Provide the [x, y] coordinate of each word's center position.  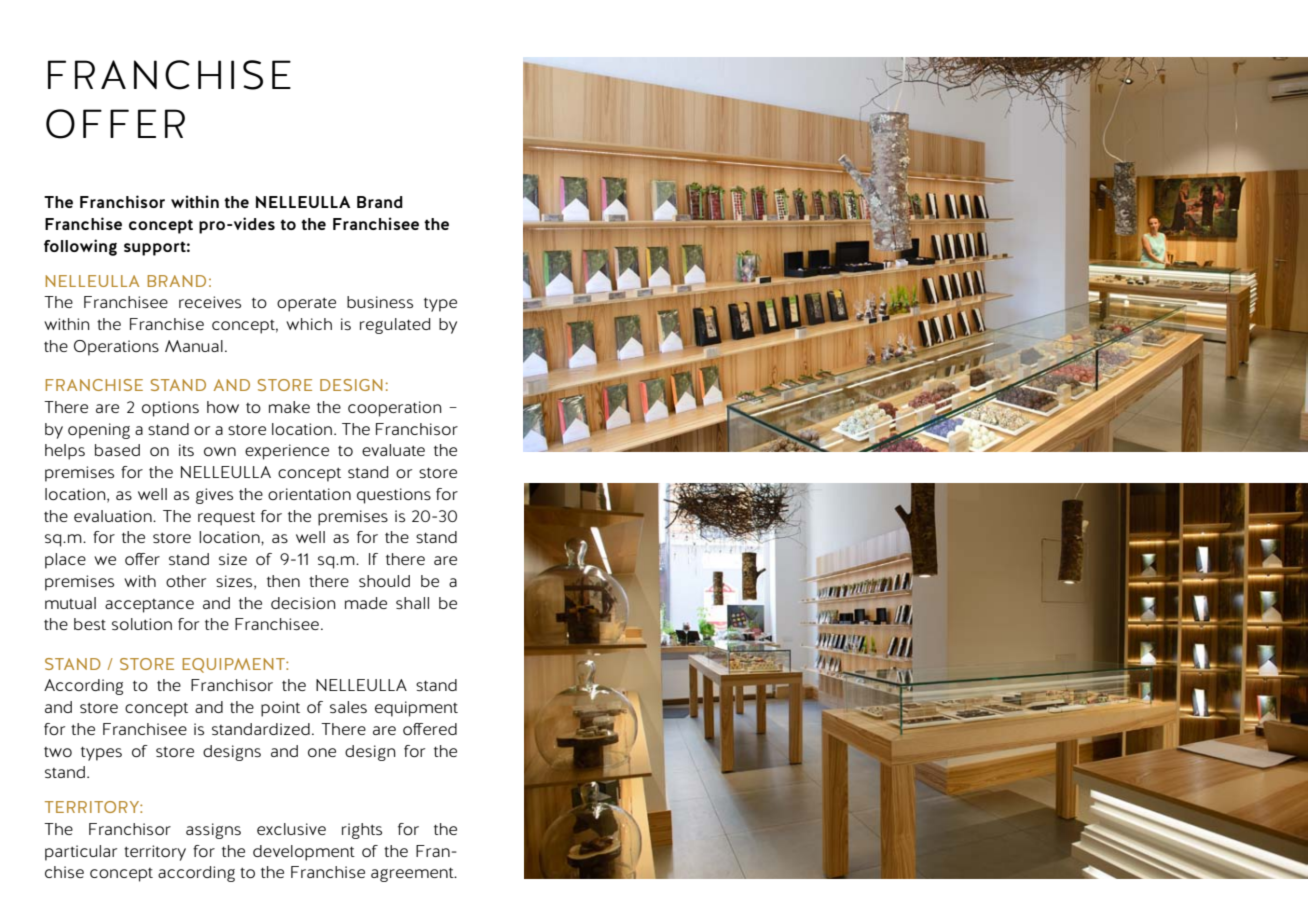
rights [362, 831]
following [80, 247]
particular [81, 853]
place [65, 561]
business [380, 302]
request [226, 519]
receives [210, 302]
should [384, 581]
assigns [213, 831]
